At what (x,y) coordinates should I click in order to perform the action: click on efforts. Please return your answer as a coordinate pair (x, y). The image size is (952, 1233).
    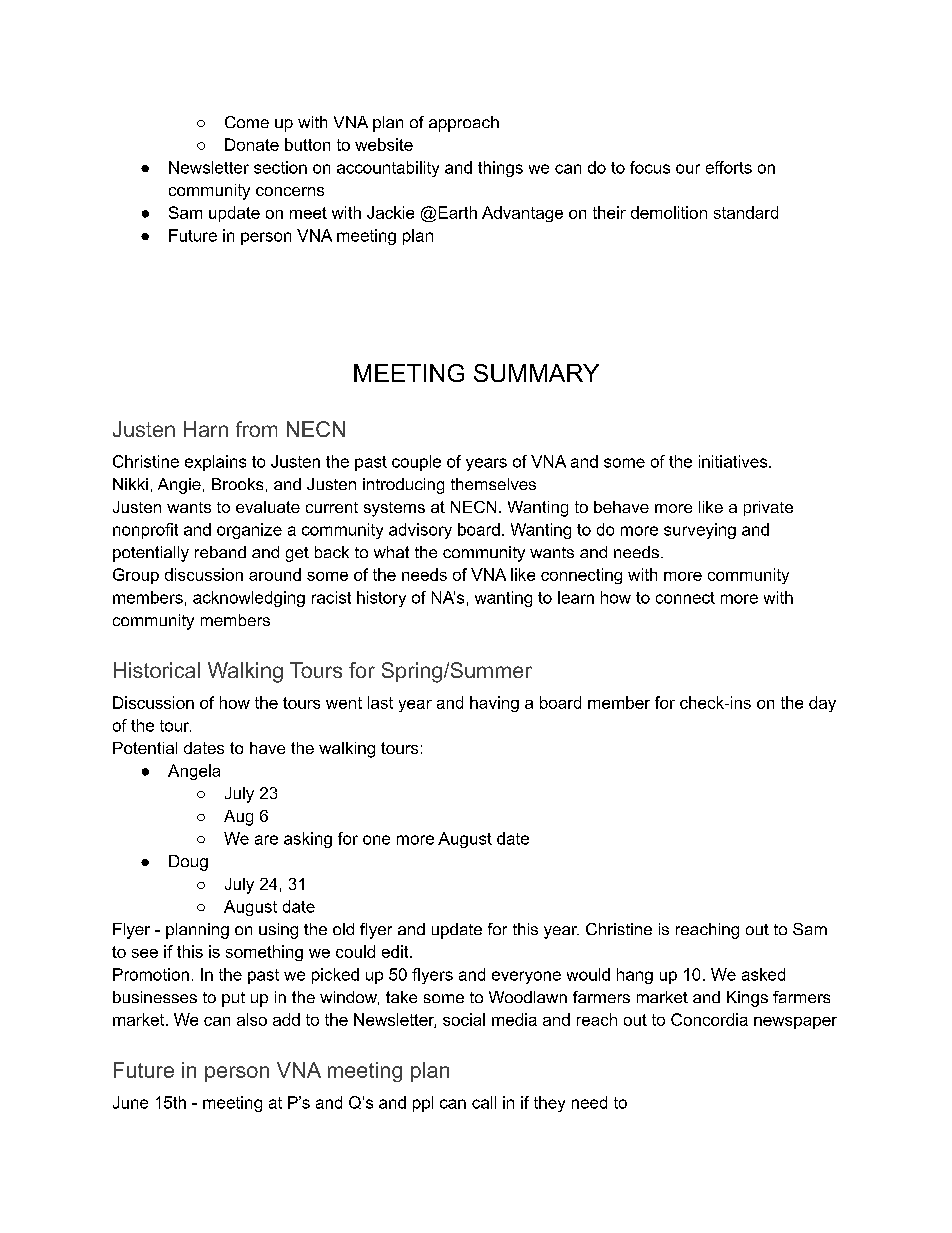
    Looking at the image, I should click on (729, 167).
